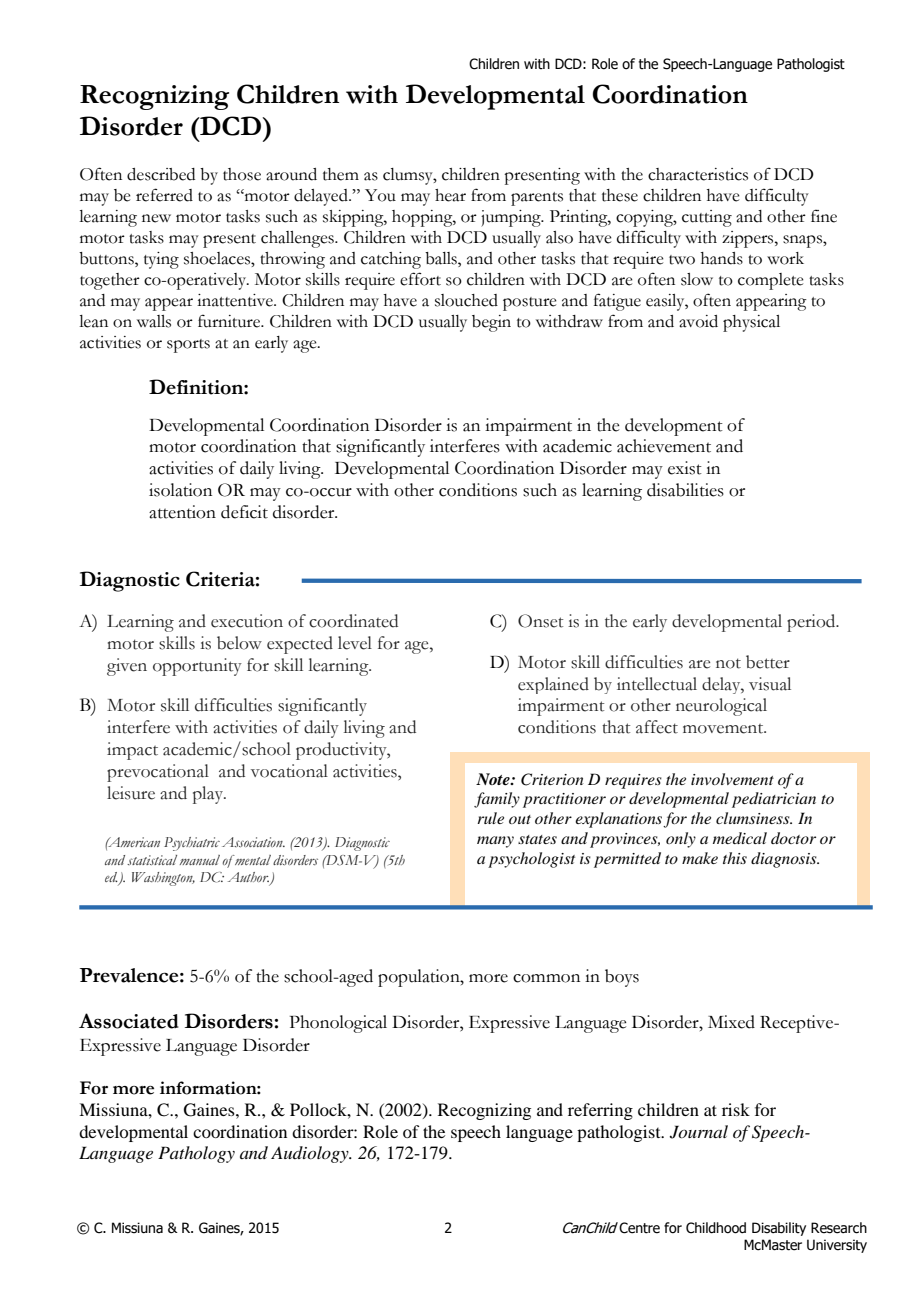 This screenshot has height=1308, width=924. Describe the element at coordinates (164, 195) in the screenshot. I see `referred` at that location.
